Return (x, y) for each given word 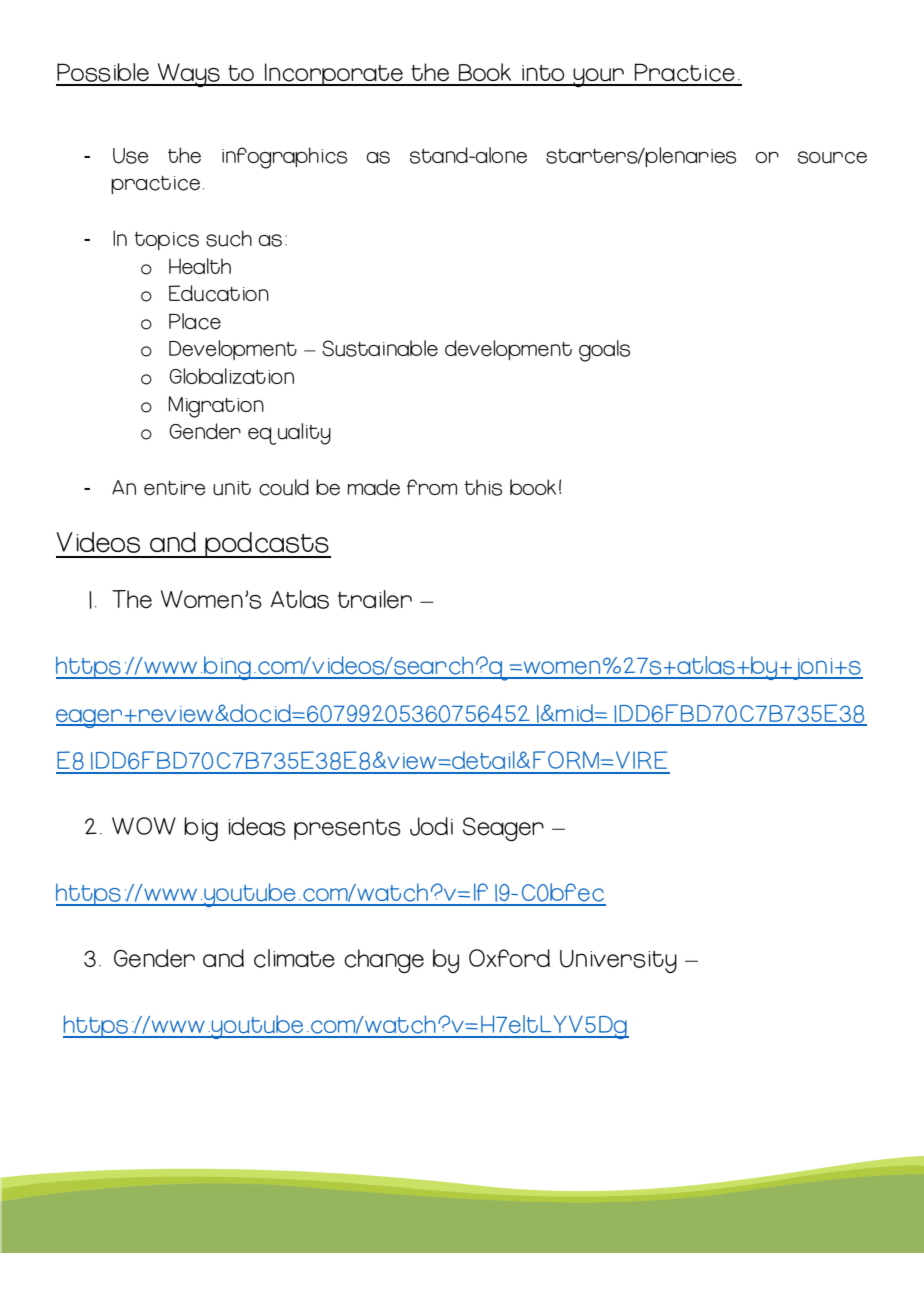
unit (232, 488)
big (201, 829)
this (483, 487)
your (598, 77)
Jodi (431, 826)
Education (219, 293)
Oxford (509, 958)
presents (347, 829)
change (384, 961)
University (618, 961)
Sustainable (380, 348)
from (432, 487)
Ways (189, 75)
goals (604, 351)
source (832, 157)
